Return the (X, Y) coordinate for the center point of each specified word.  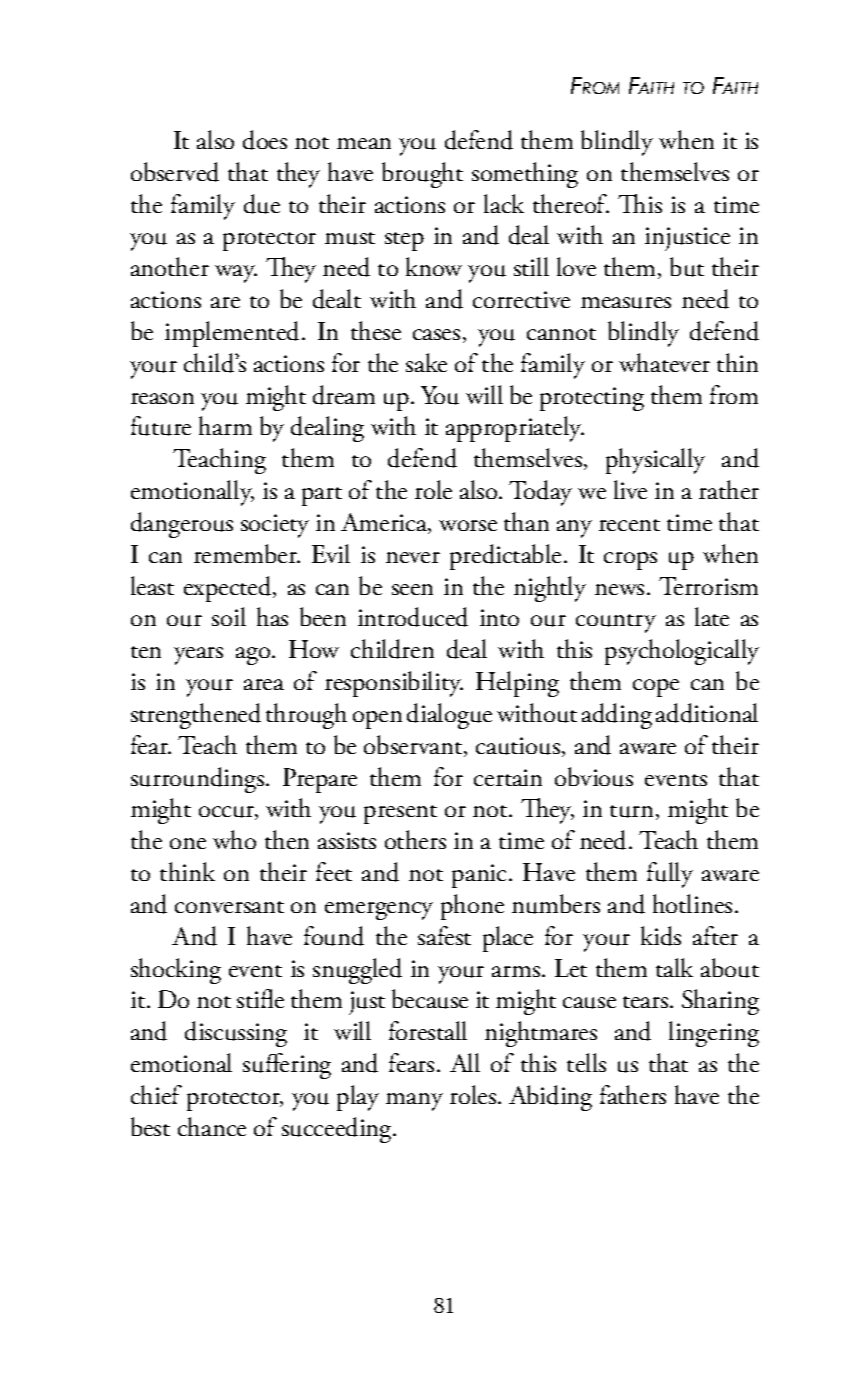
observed (175, 172)
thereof (571, 203)
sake (426, 362)
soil (229, 616)
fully (670, 875)
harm (225, 425)
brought (422, 175)
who (234, 839)
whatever (664, 362)
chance (212, 1126)
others (415, 839)
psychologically (682, 652)
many (414, 1102)
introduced (413, 617)
